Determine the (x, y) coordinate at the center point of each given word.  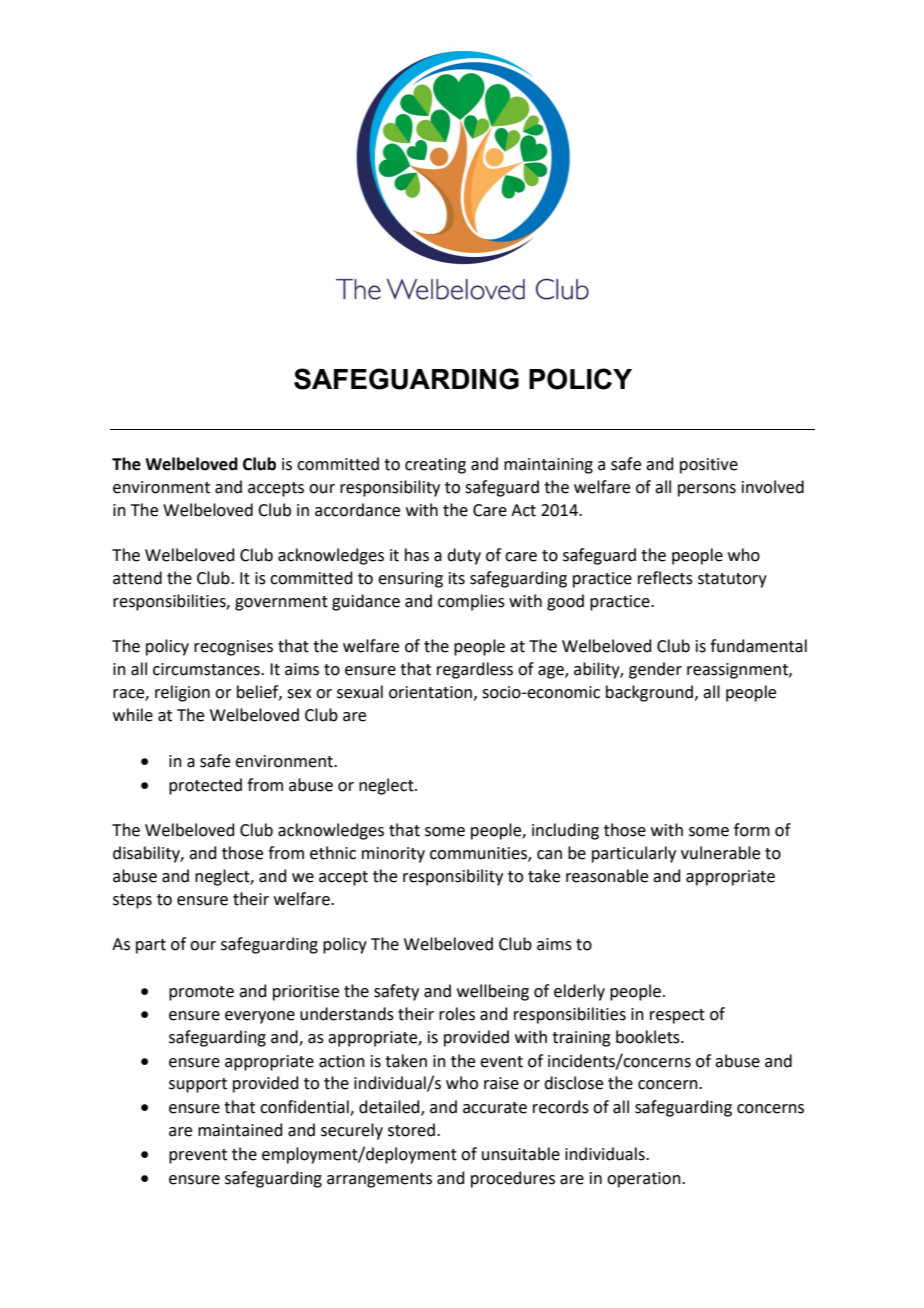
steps (132, 901)
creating (435, 466)
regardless (475, 670)
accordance (357, 510)
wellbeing (493, 992)
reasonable (607, 876)
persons (707, 490)
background (651, 693)
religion (182, 693)
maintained (240, 1130)
